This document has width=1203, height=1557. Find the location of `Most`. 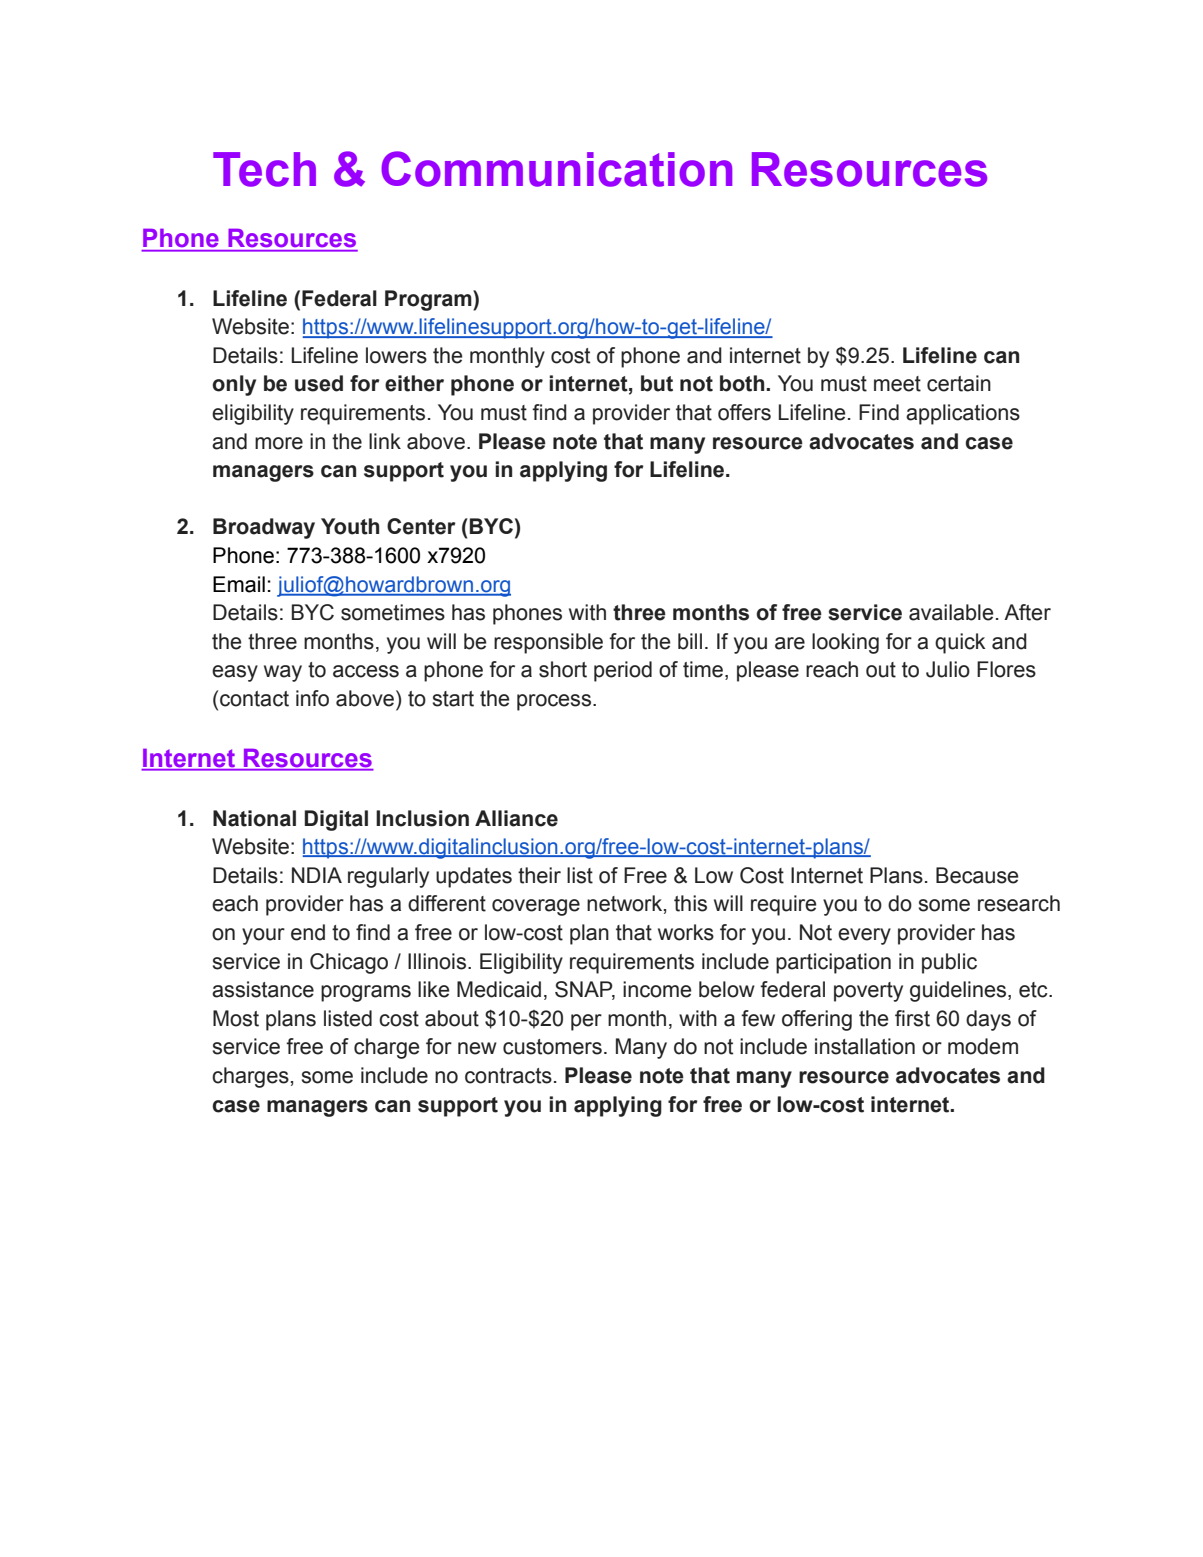

Most is located at coordinates (236, 1018).
